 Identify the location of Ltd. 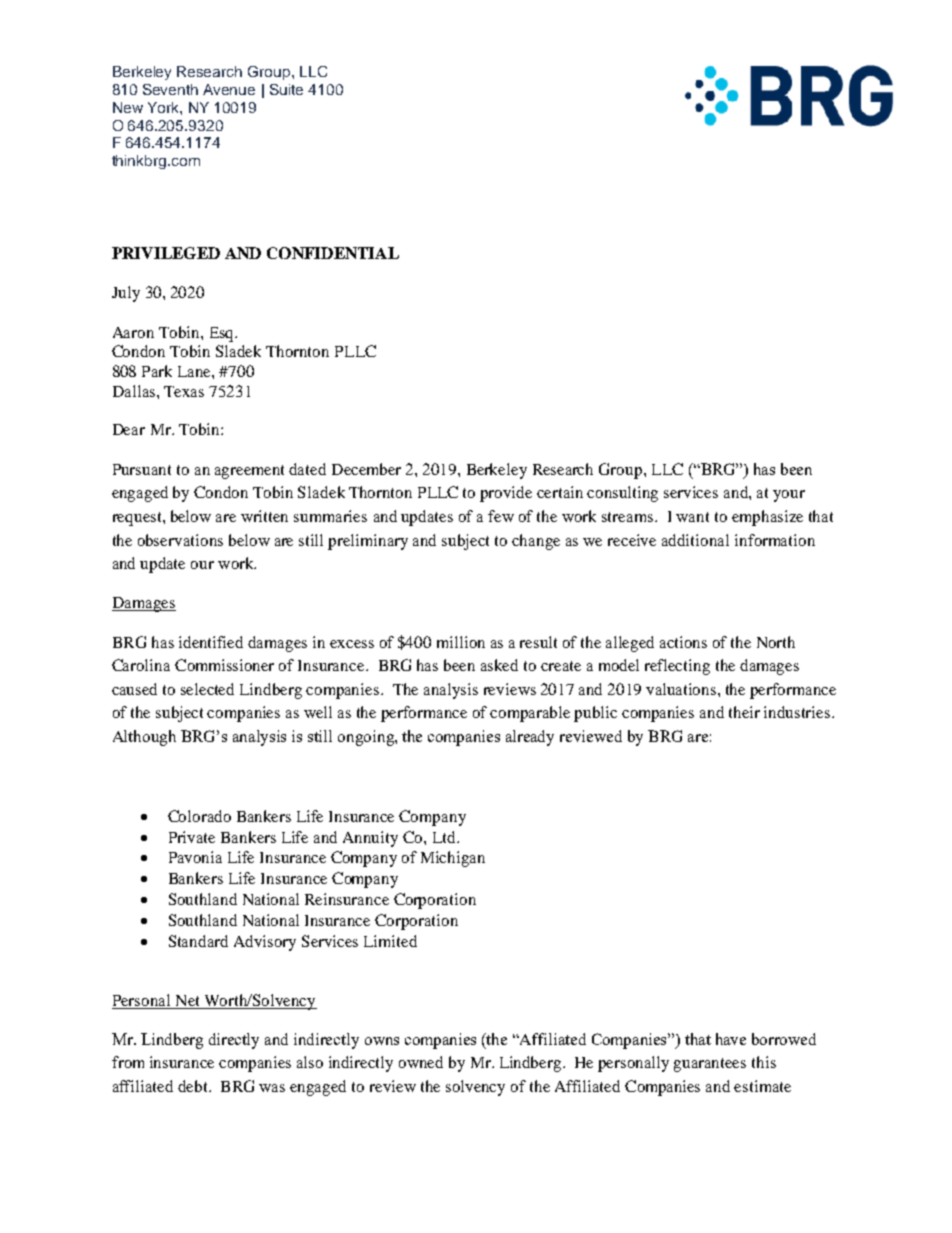
(445, 837).
